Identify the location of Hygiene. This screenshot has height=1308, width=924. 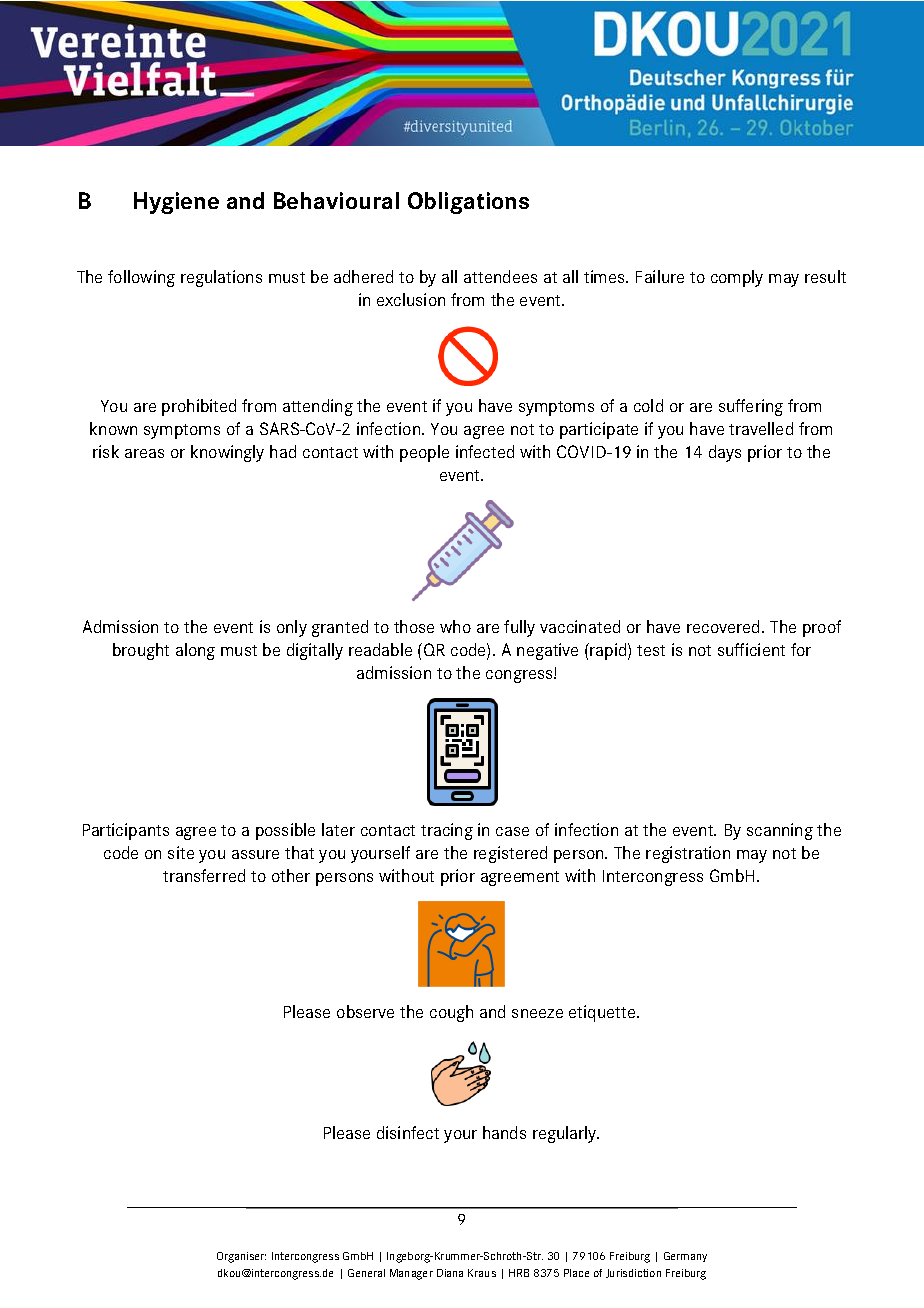
(176, 203).
